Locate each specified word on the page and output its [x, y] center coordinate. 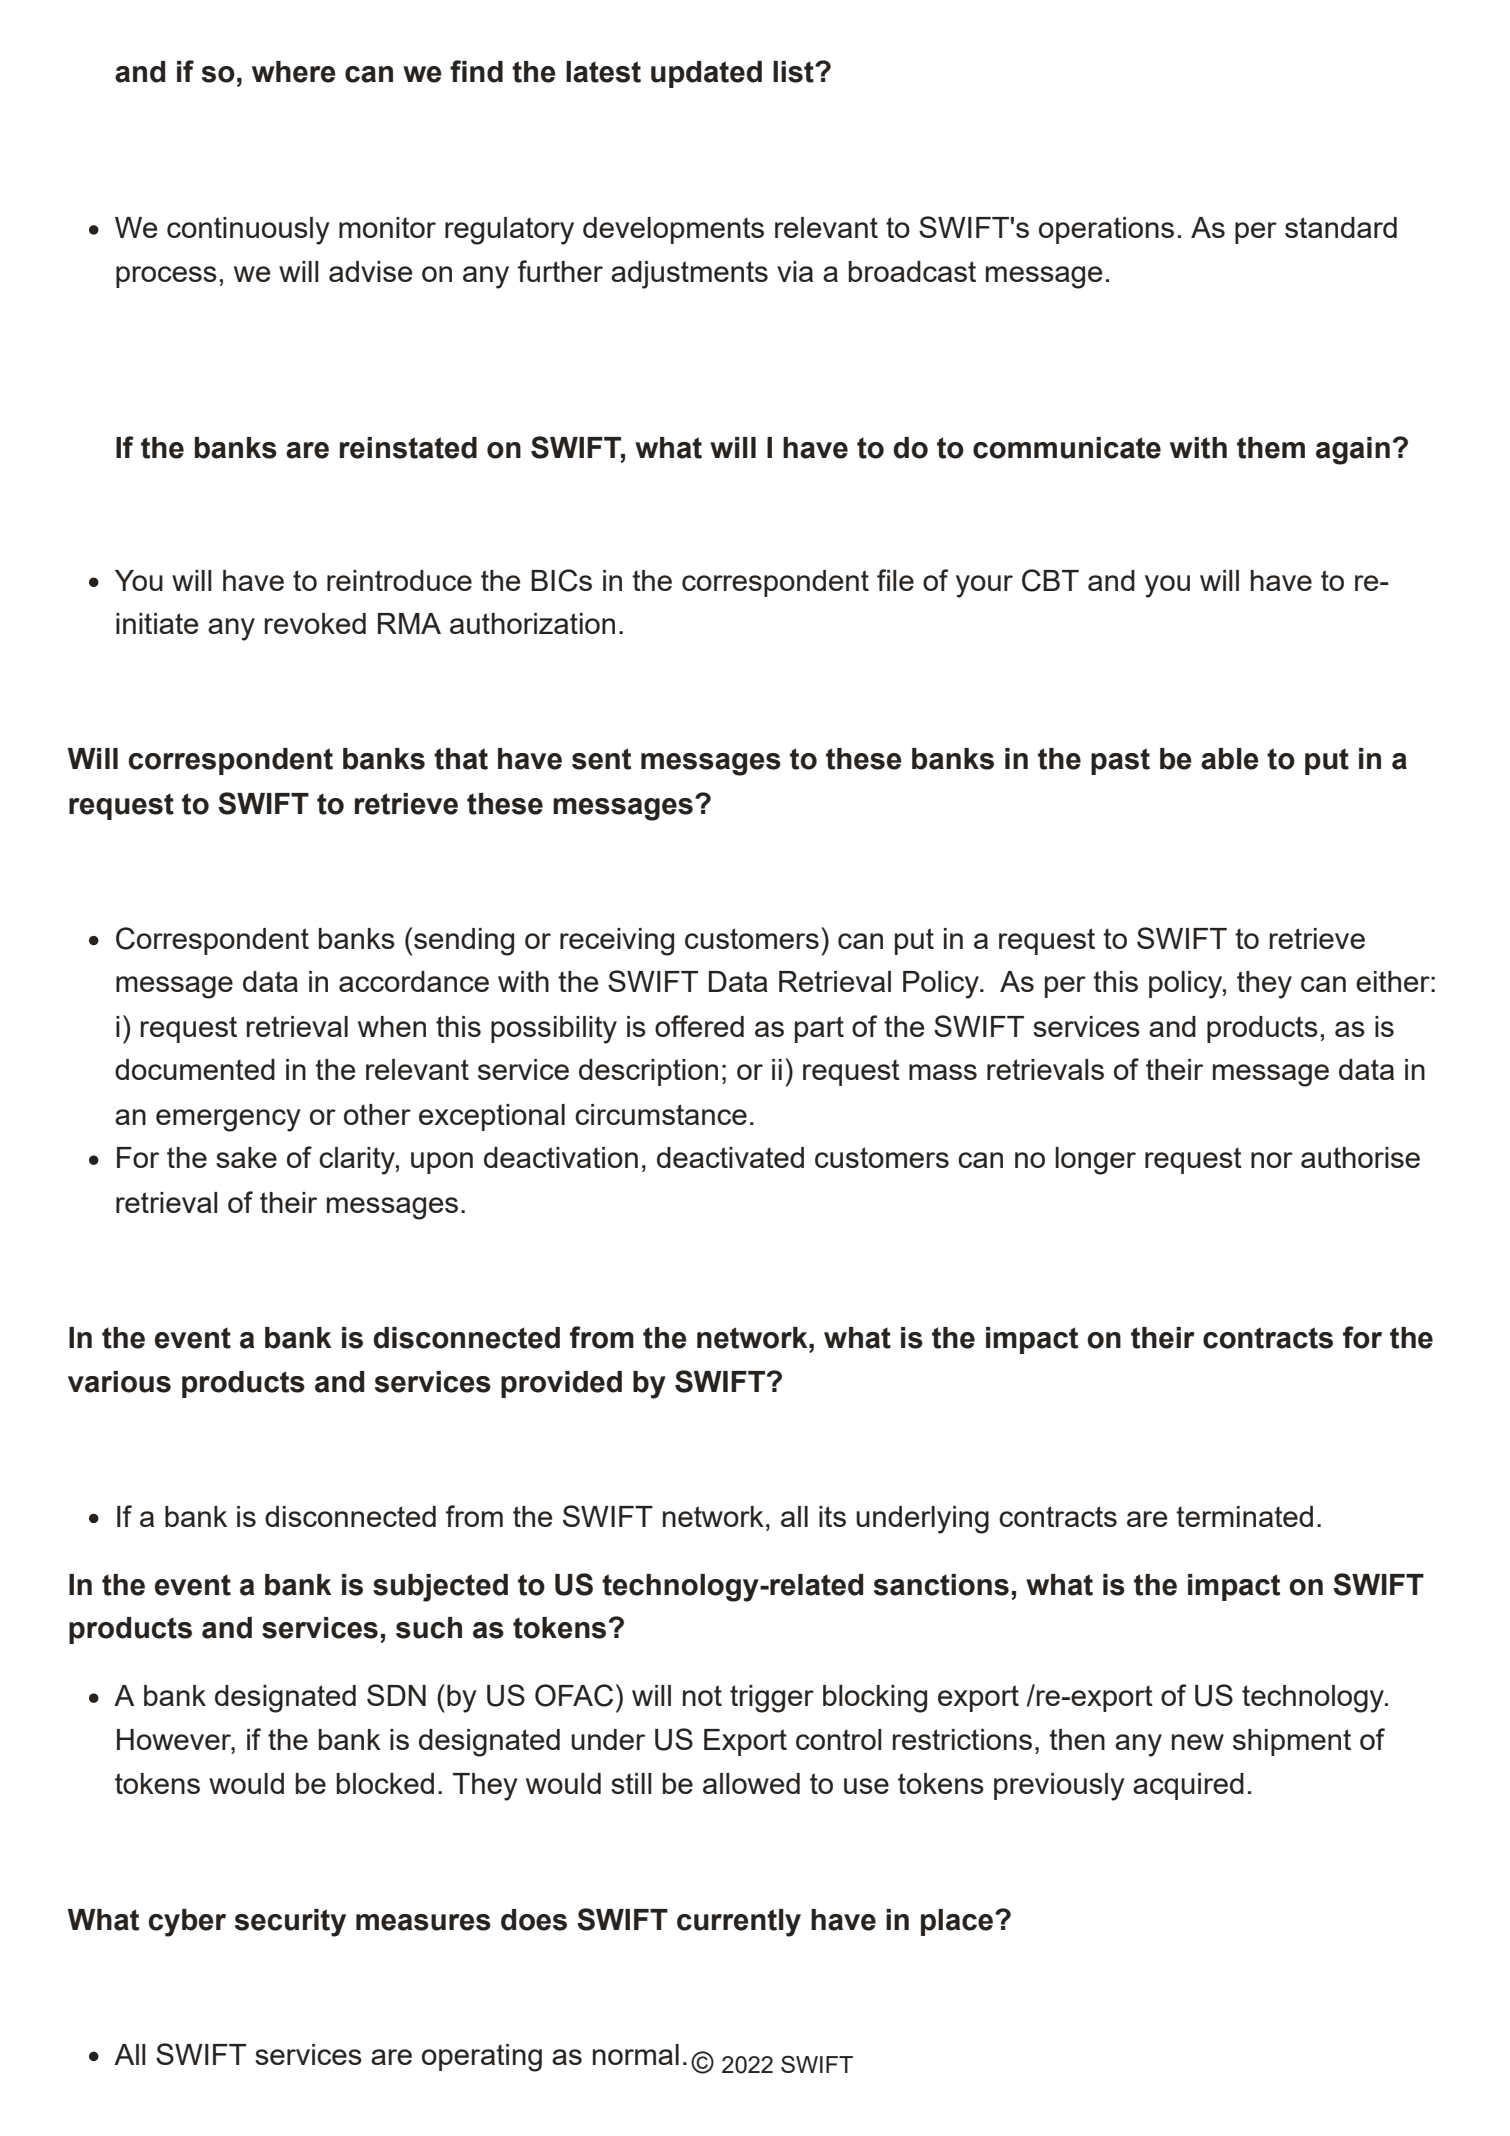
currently [739, 1923]
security [290, 1923]
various [119, 1382]
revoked [315, 623]
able [1230, 759]
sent [601, 759]
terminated [1244, 1516]
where [294, 72]
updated [706, 74]
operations [1106, 230]
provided [561, 1384]
